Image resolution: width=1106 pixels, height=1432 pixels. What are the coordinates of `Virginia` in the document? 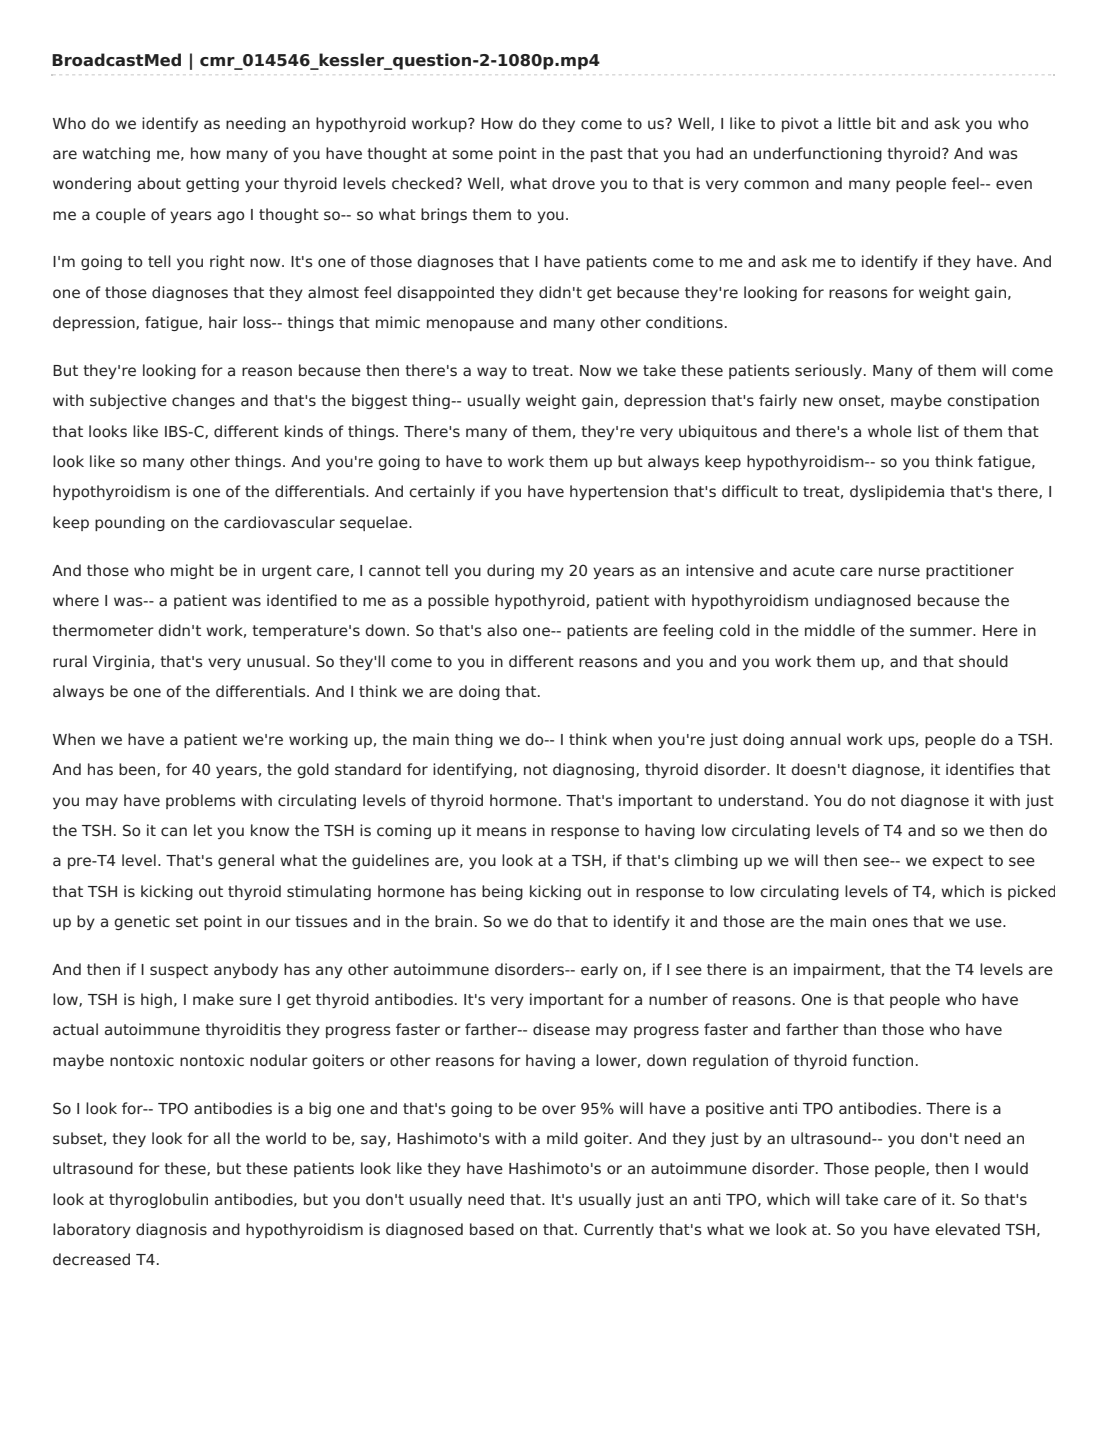 It's located at (121, 662).
